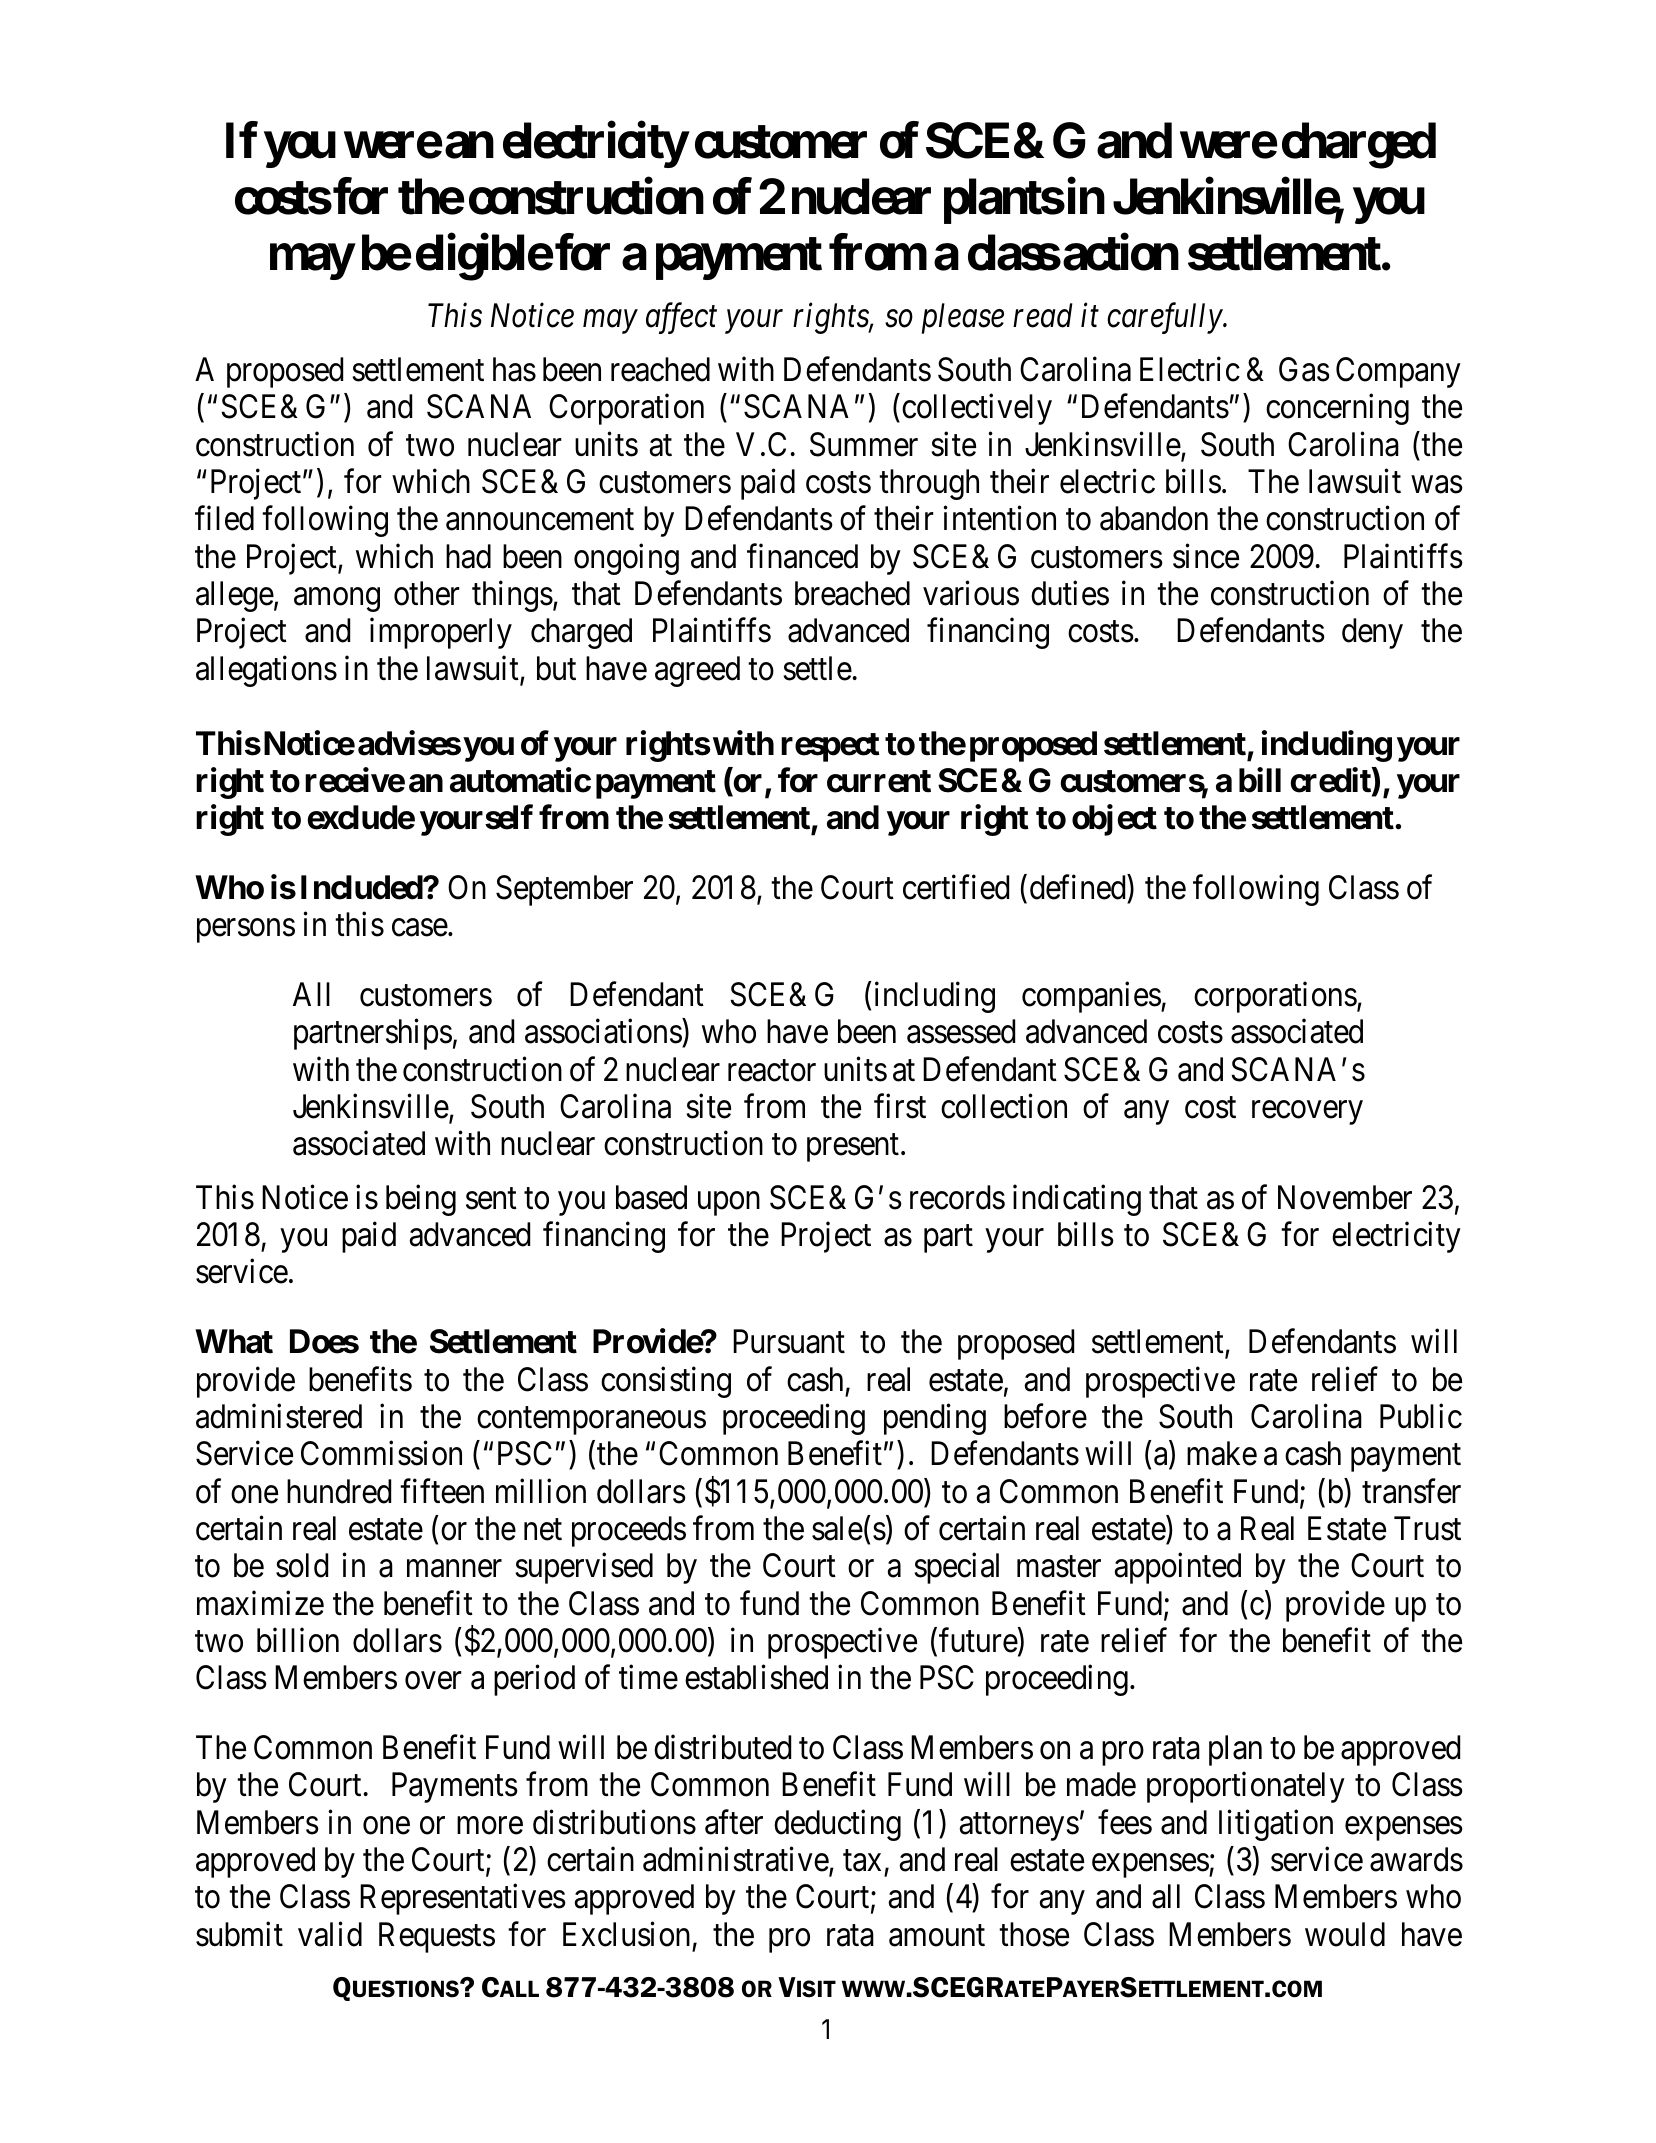 The width and height of the page is (1656, 2143). I want to click on has, so click(514, 369).
